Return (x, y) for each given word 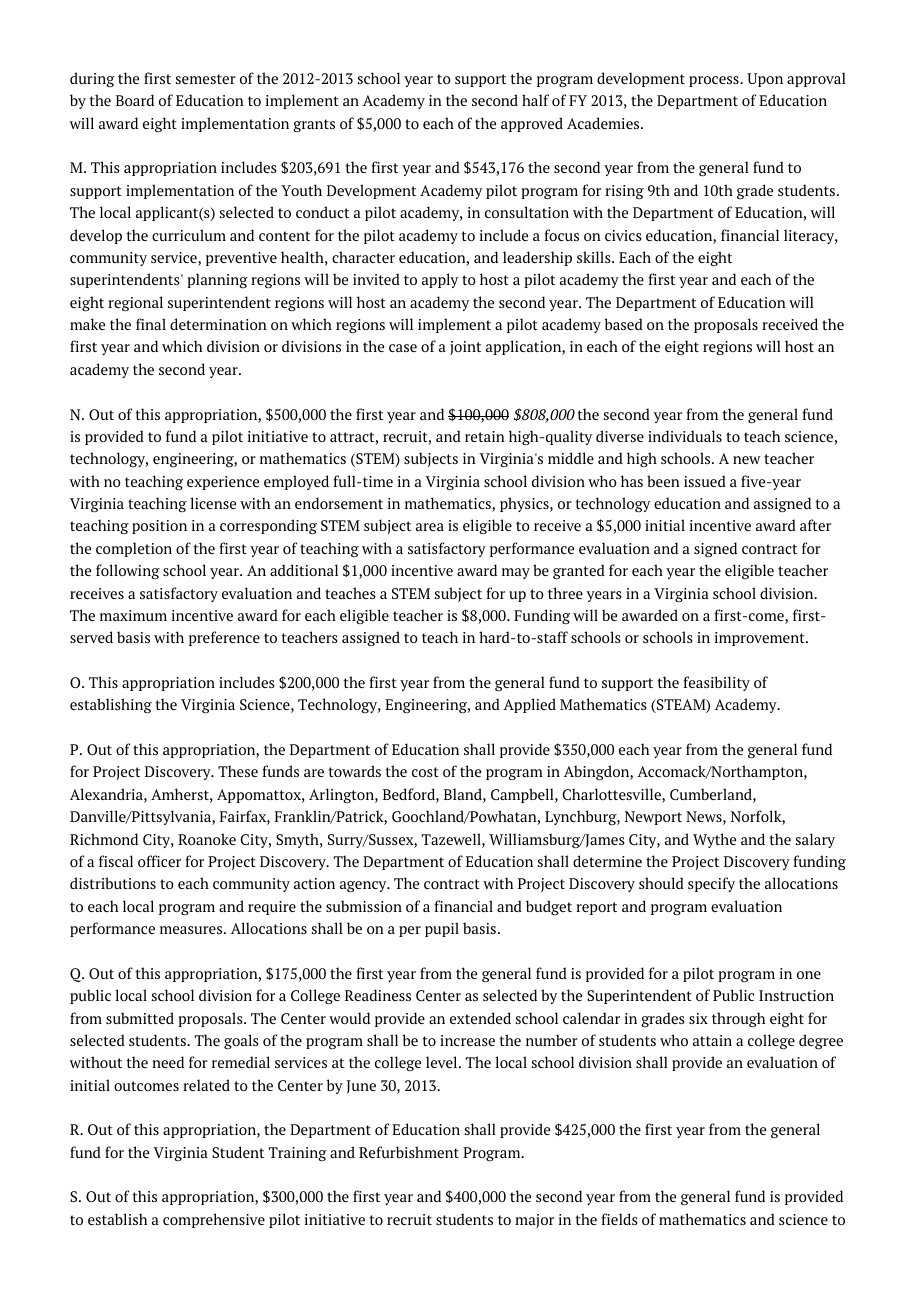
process (715, 81)
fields (620, 1219)
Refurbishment (409, 1152)
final (151, 324)
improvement (761, 639)
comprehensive (214, 1220)
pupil (442, 929)
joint (465, 348)
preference (224, 638)
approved (532, 124)
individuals (685, 436)
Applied (529, 705)
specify (711, 884)
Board (135, 100)
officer (159, 861)
